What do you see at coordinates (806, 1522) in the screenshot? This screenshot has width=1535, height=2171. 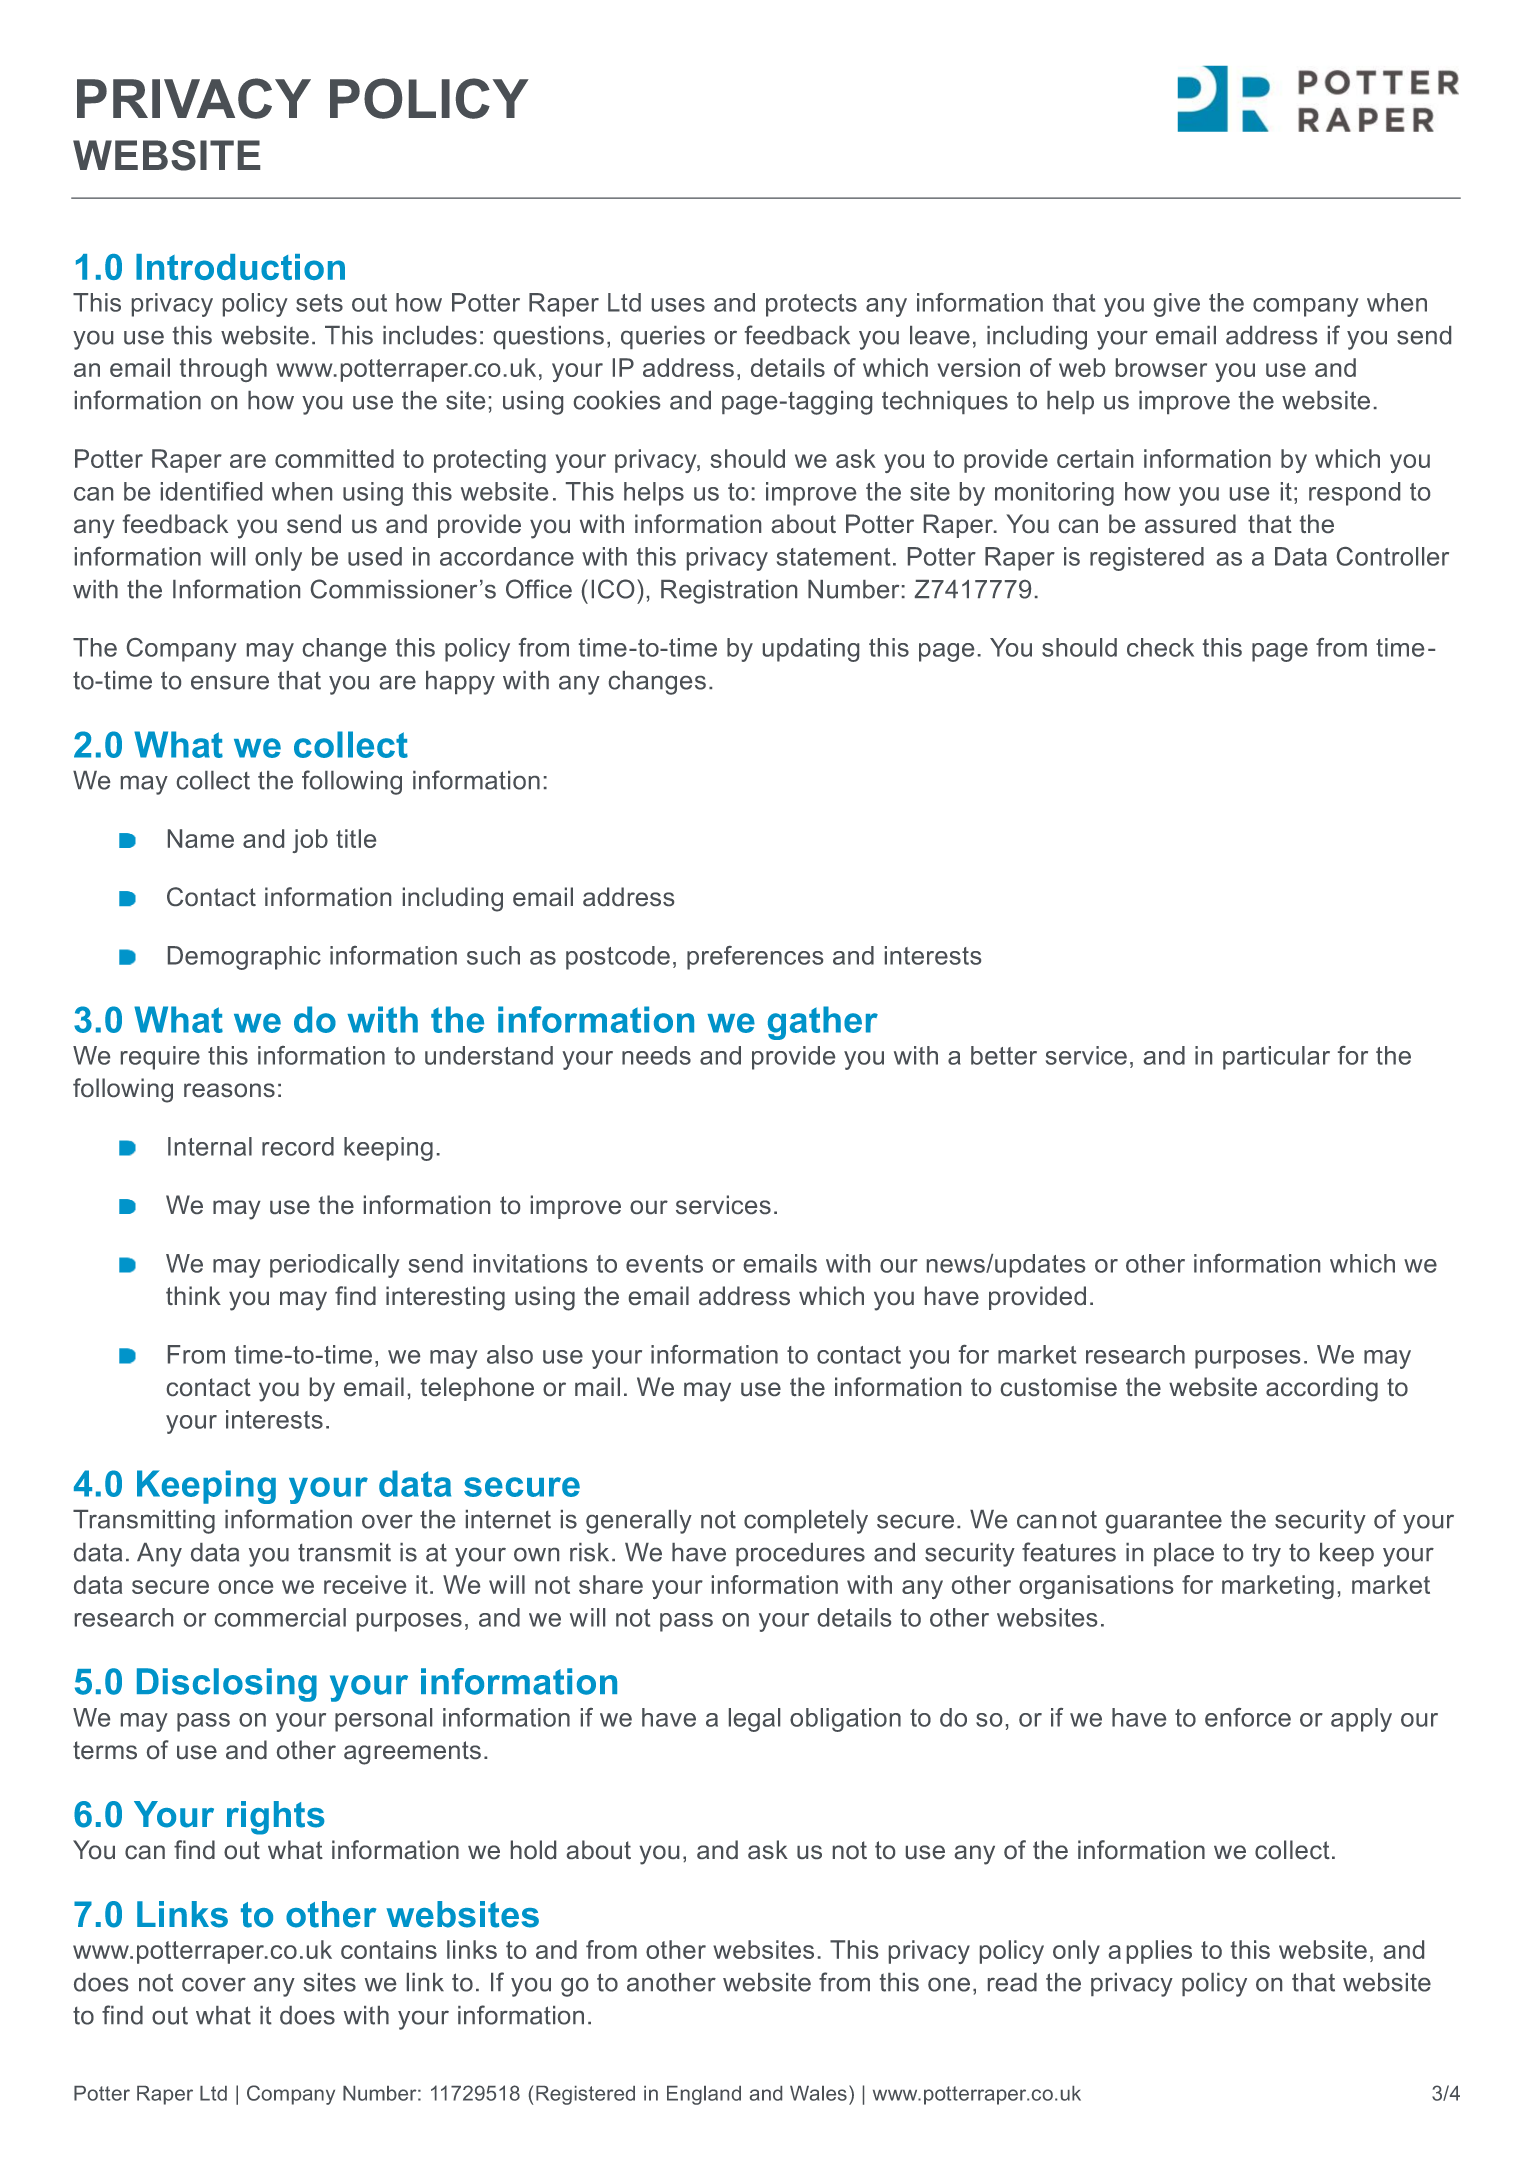 I see `completely` at bounding box center [806, 1522].
